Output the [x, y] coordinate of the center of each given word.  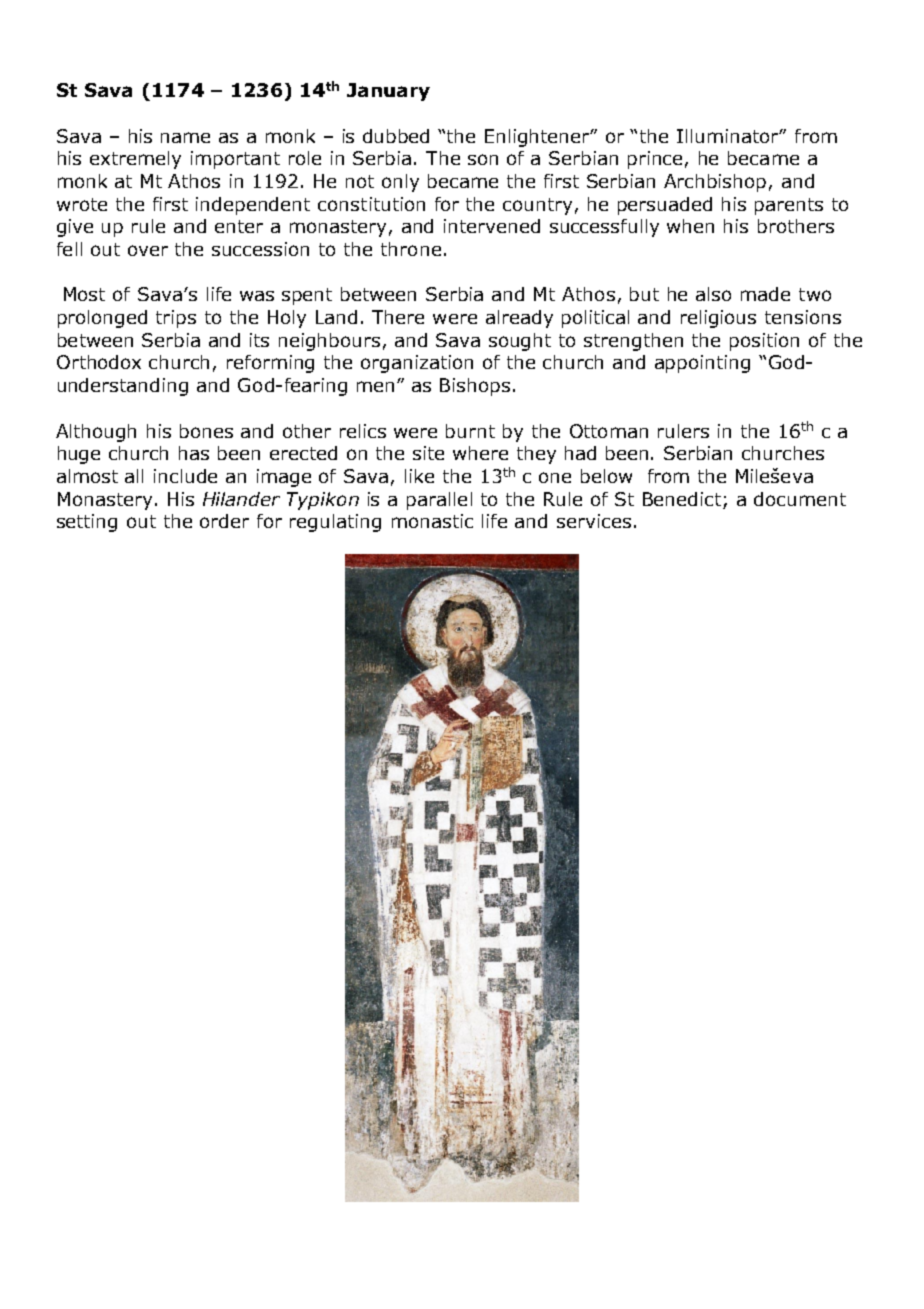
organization [417, 364]
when [690, 226]
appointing [702, 364]
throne [411, 249]
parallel [439, 501]
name [185, 137]
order [224, 521]
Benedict [682, 499]
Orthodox [99, 362]
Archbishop [715, 183]
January [388, 92]
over [148, 250]
